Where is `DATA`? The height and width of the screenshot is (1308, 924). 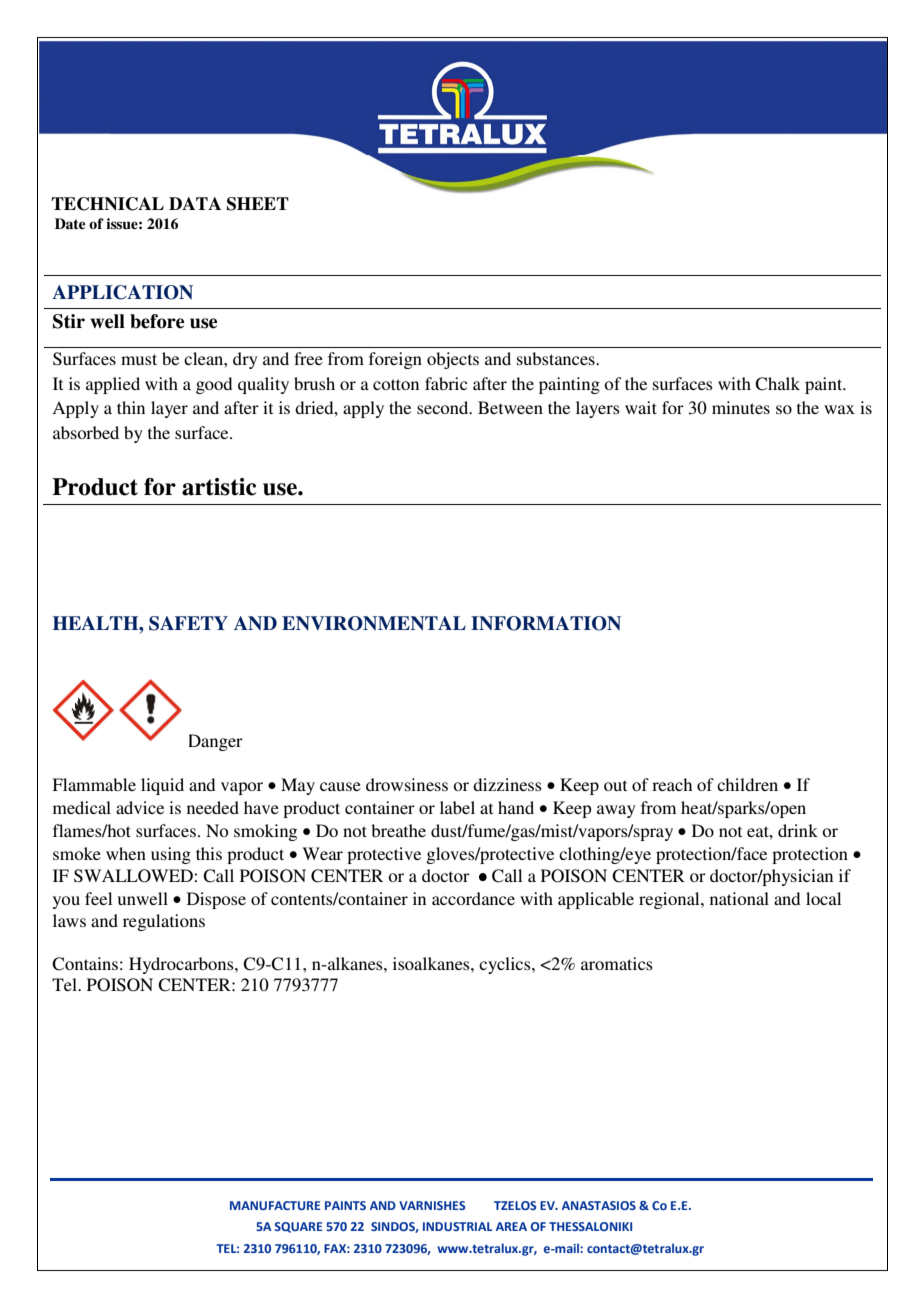
DATA is located at coordinates (195, 203).
